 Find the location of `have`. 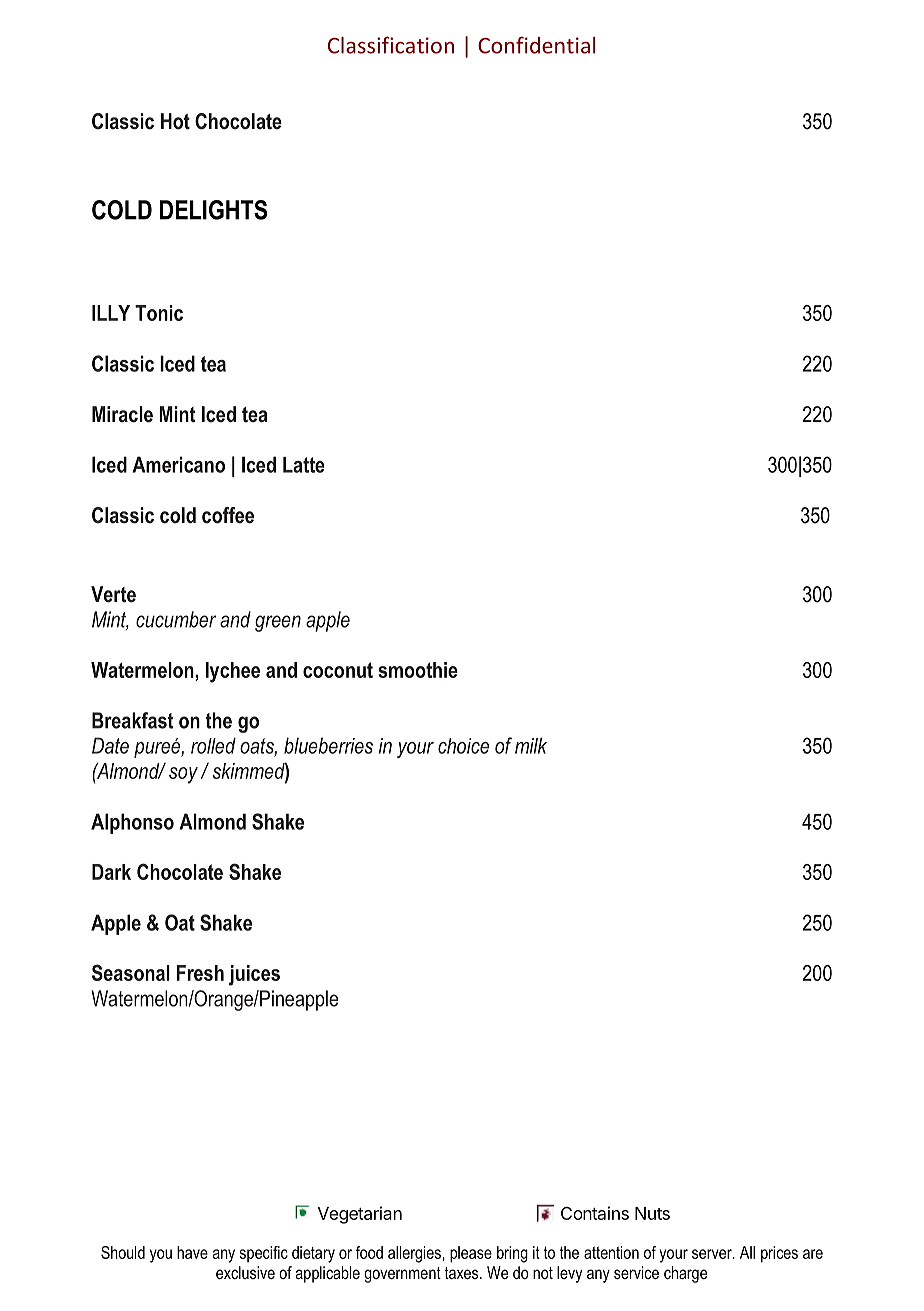

have is located at coordinates (192, 1252).
